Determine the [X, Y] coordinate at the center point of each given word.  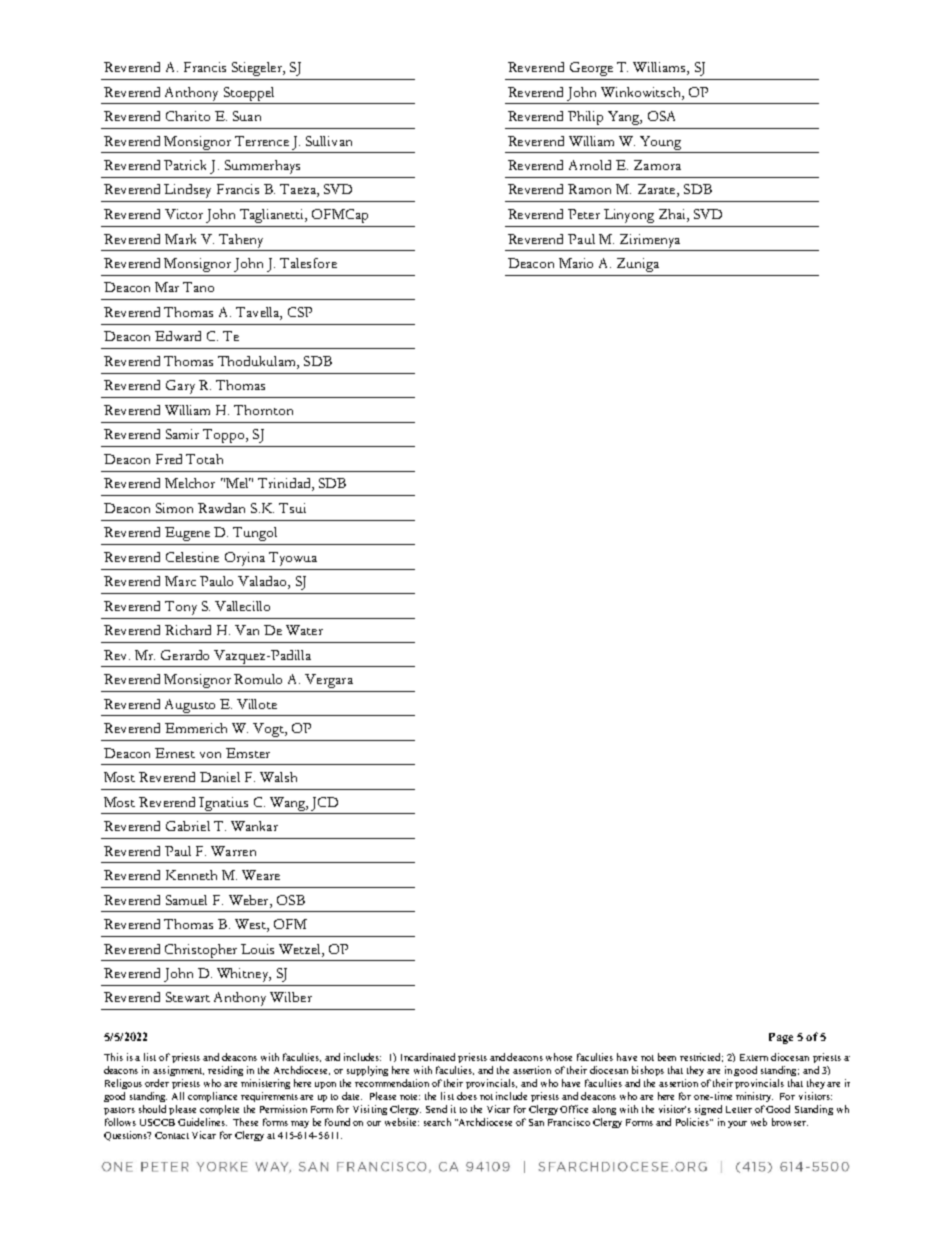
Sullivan [329, 141]
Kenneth [191, 875]
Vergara [329, 681]
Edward [178, 336]
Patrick [185, 165]
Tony [181, 608]
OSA [661, 116]
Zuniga [638, 265]
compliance [212, 1097]
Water [304, 630]
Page [781, 1038]
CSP [300, 312]
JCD [324, 804]
